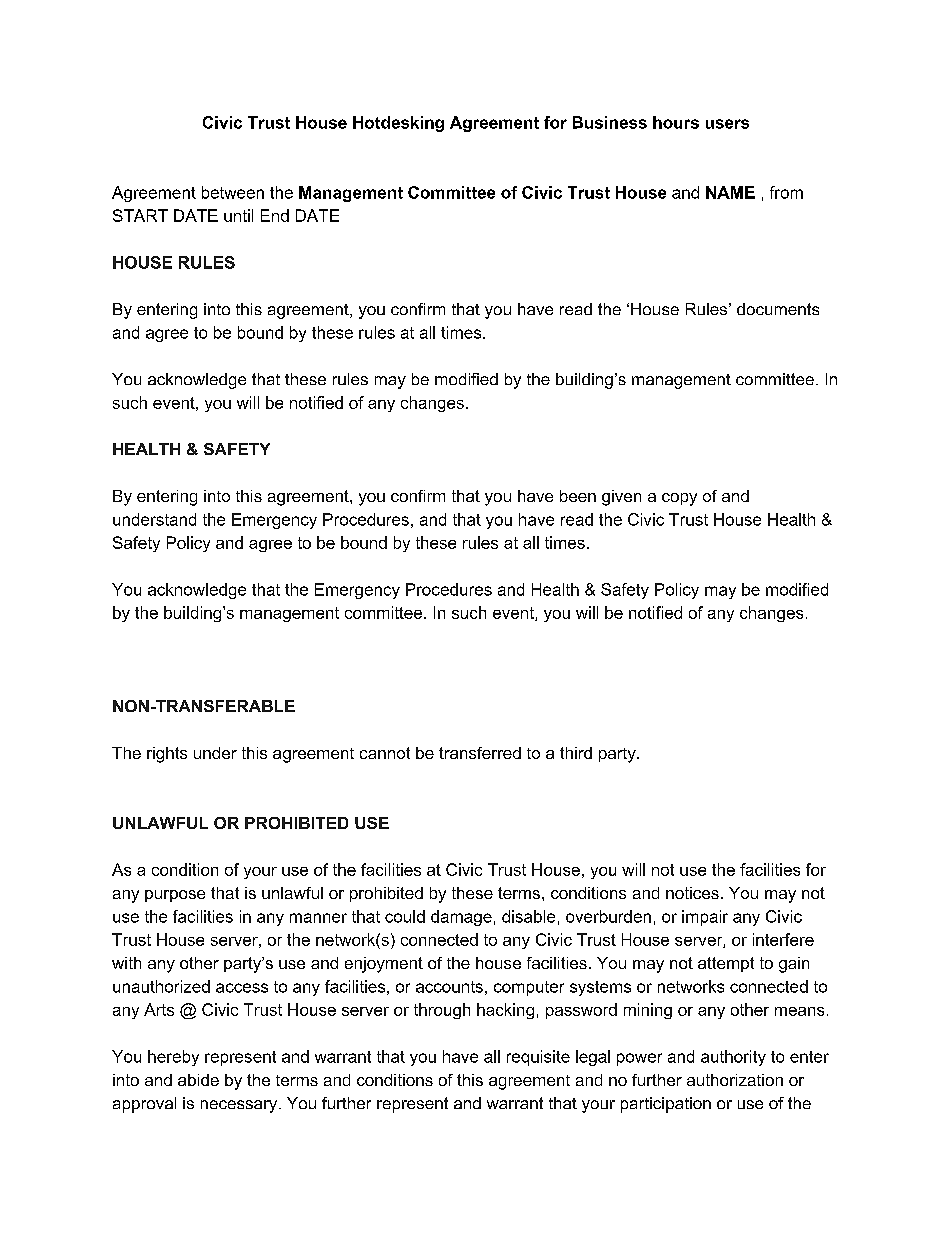 The width and height of the screenshot is (952, 1233). Describe the element at coordinates (480, 753) in the screenshot. I see `transferred` at that location.
